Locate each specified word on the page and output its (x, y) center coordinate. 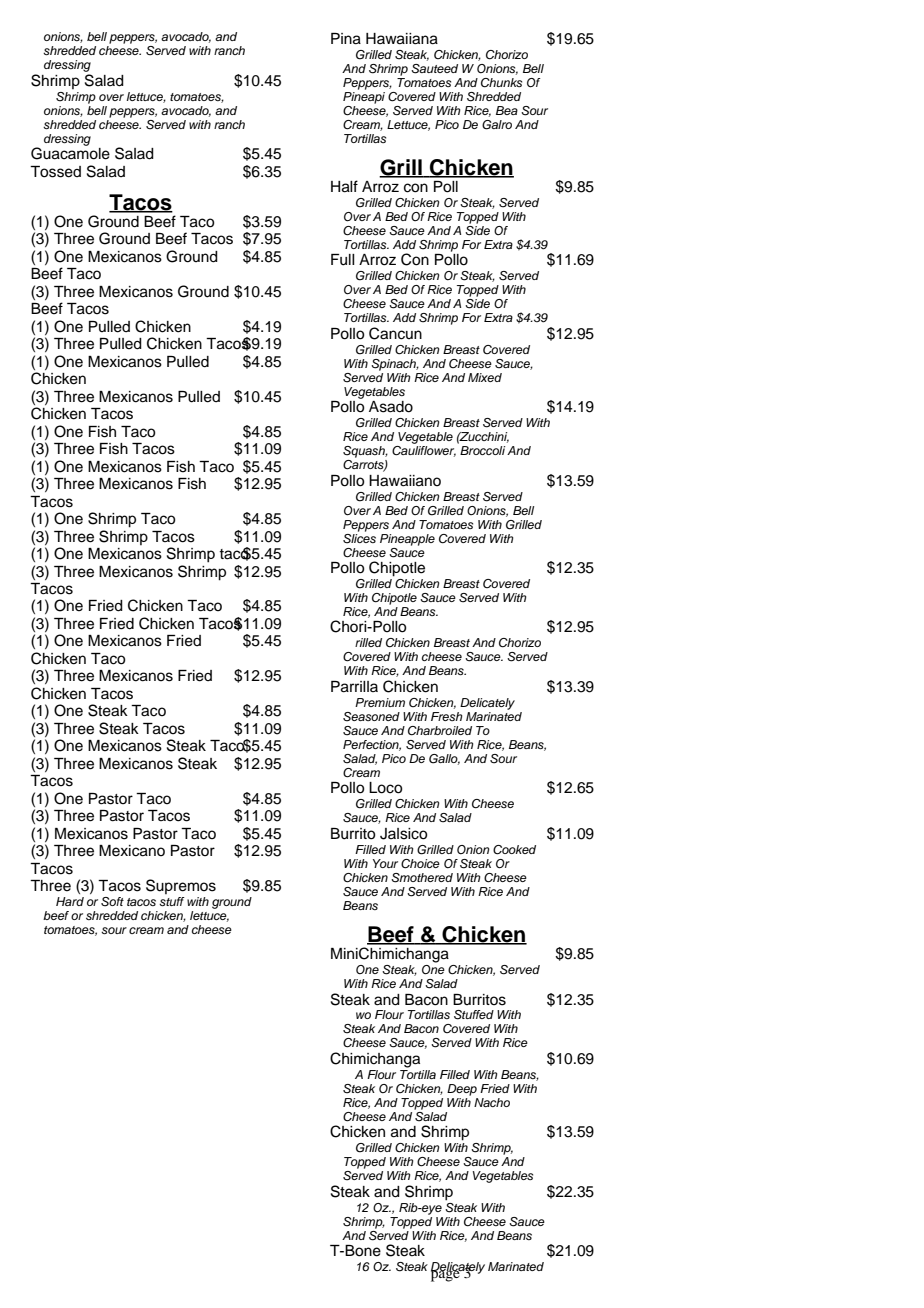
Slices (359, 537)
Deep (462, 1090)
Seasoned (371, 717)
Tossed (55, 172)
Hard (70, 901)
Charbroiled (440, 731)
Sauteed (434, 69)
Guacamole (70, 152)
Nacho (492, 1102)
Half (344, 186)
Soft (112, 902)
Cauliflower (424, 451)
